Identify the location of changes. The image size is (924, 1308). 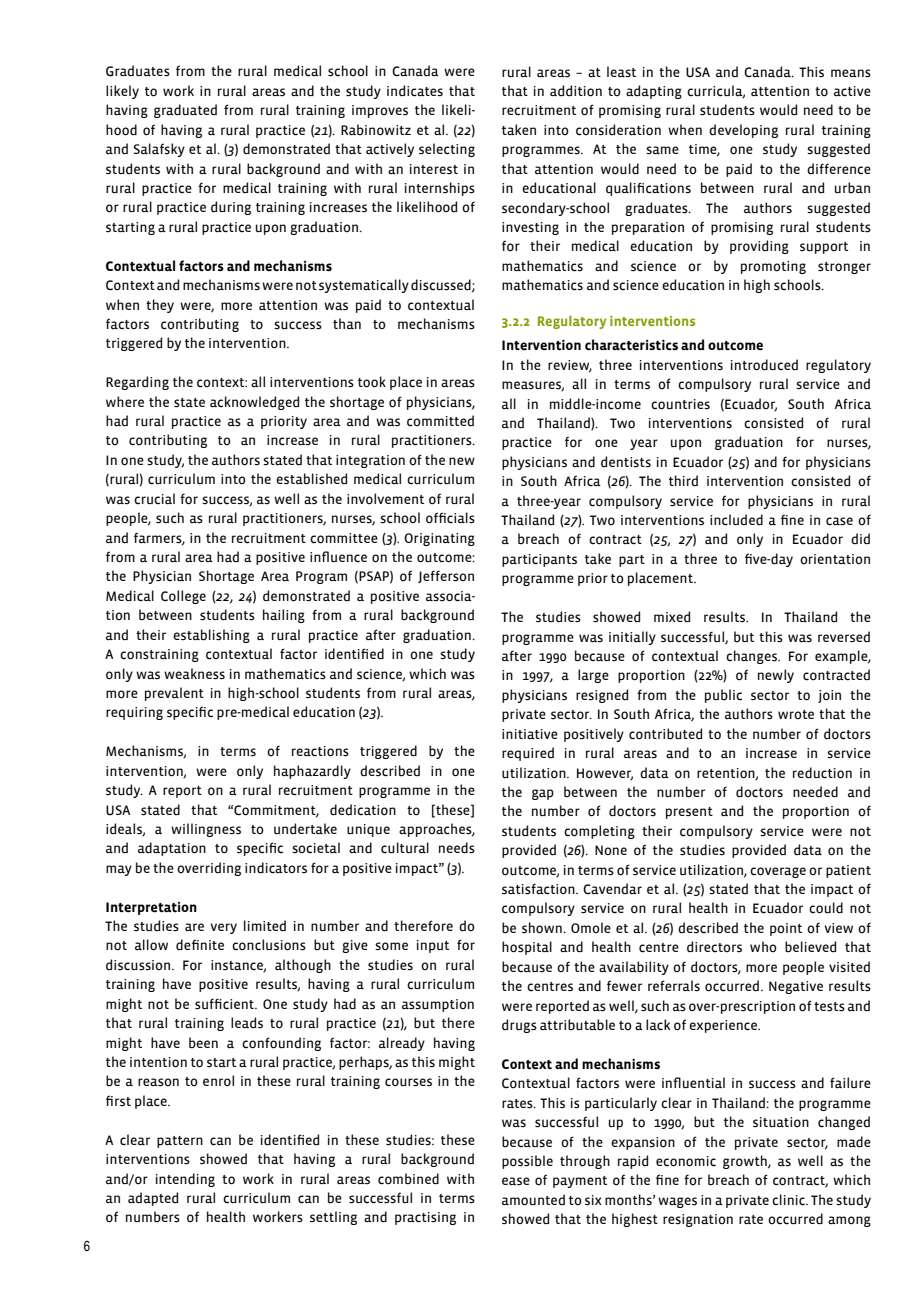
(752, 657).
